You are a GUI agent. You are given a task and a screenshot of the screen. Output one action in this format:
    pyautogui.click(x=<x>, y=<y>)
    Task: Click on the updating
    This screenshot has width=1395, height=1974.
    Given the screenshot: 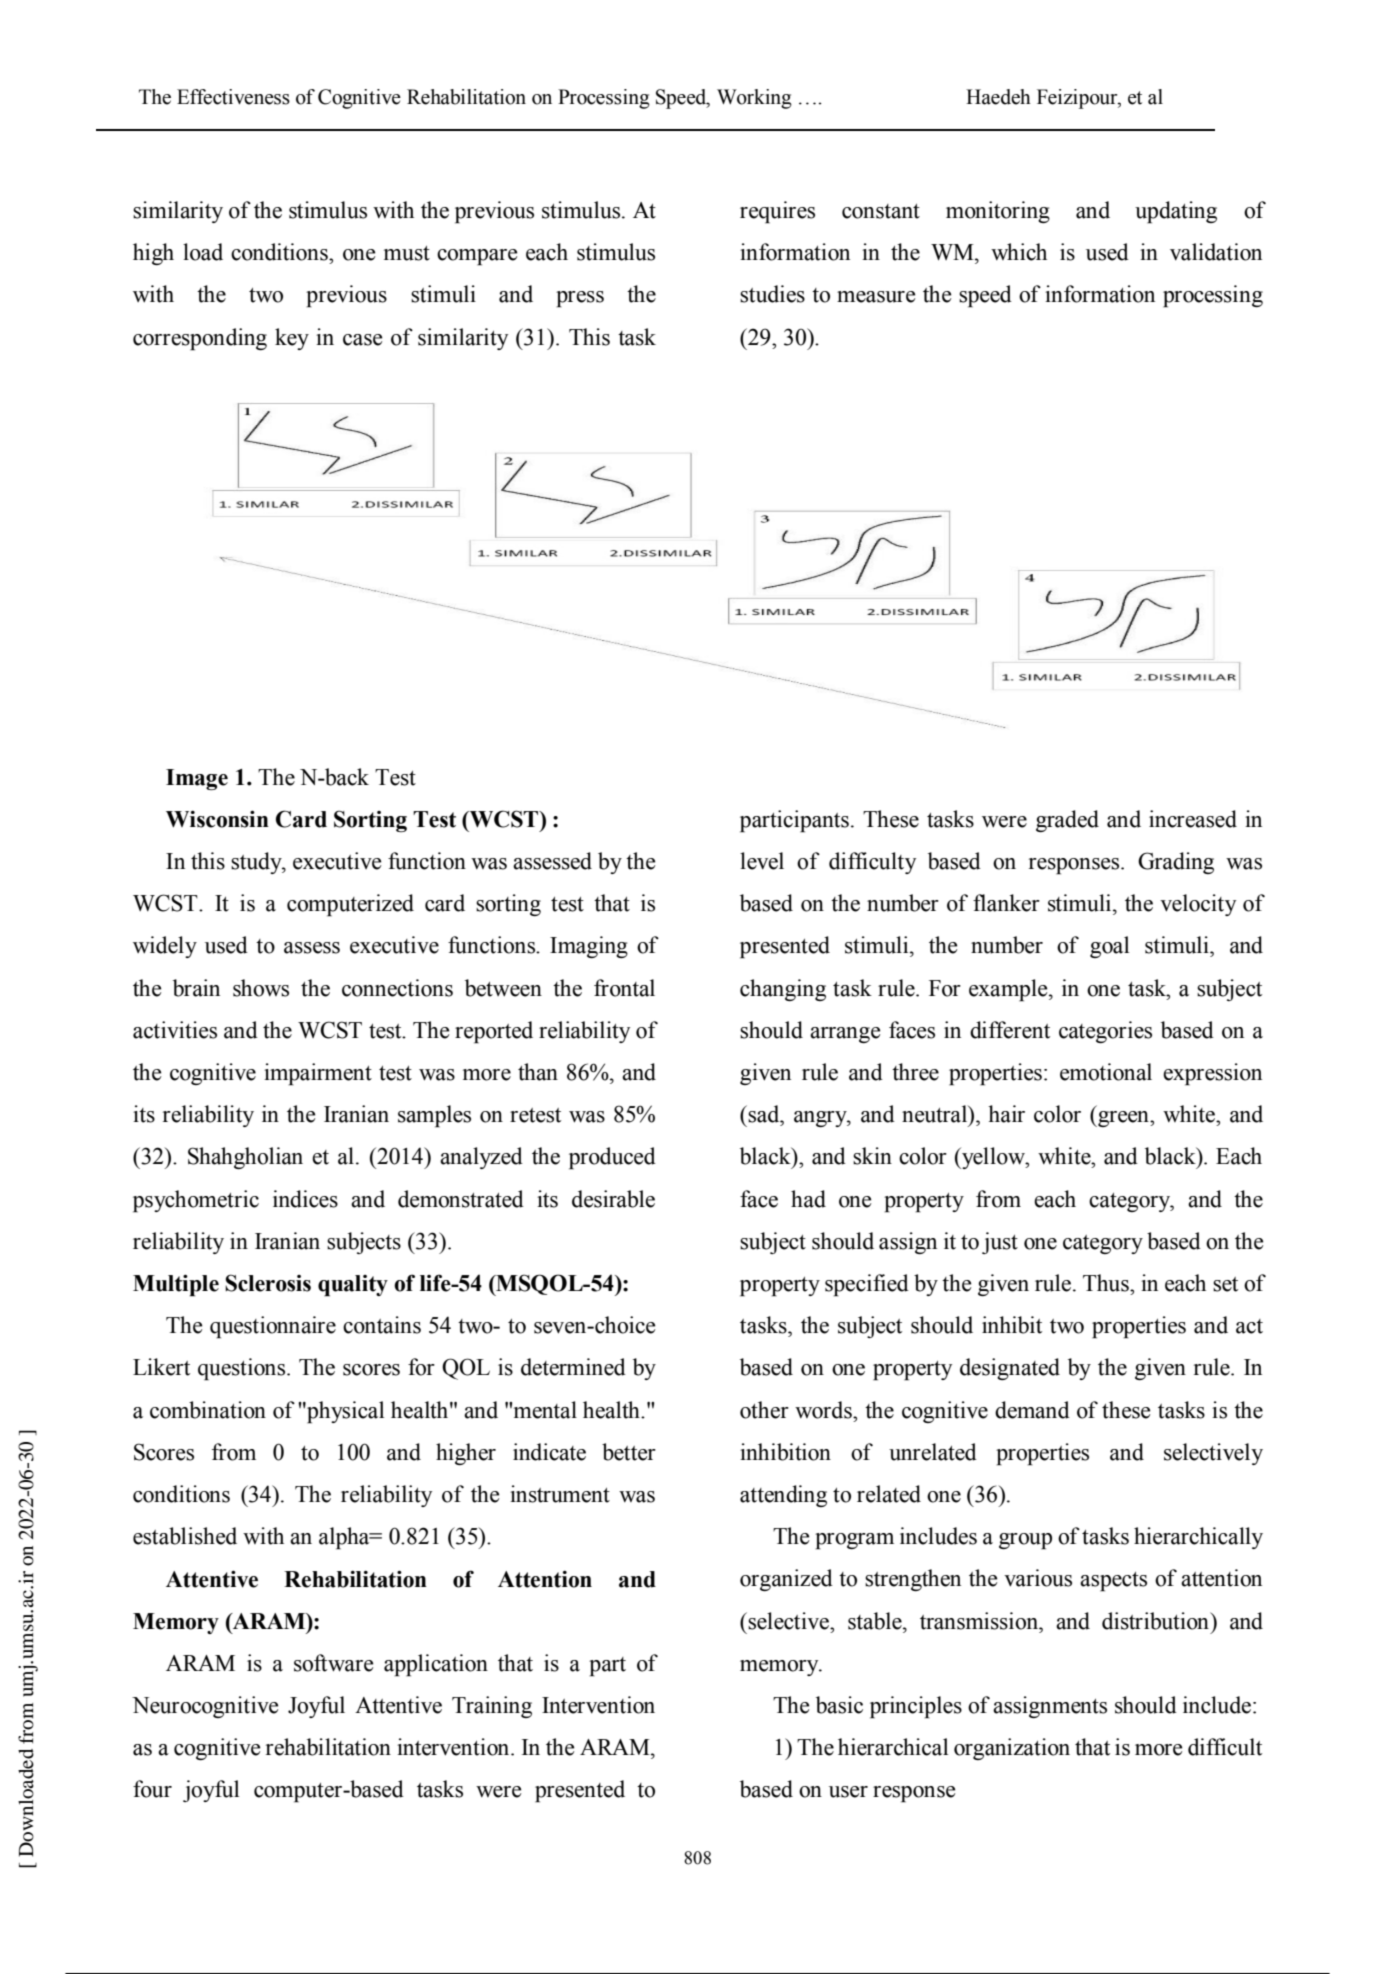 What is the action you would take?
    pyautogui.click(x=1176, y=212)
